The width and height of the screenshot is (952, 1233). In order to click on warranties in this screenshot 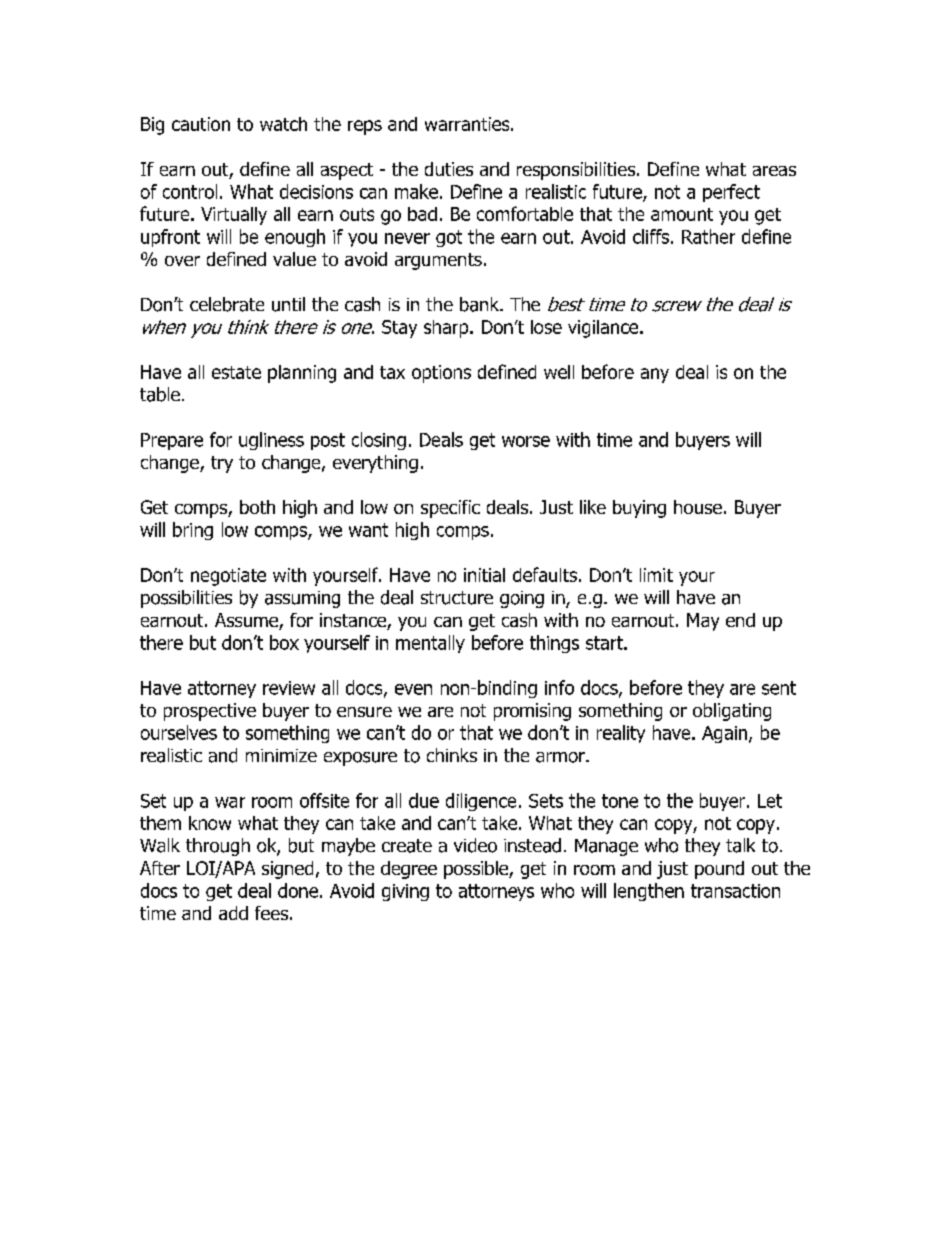, I will do `click(468, 124)`.
